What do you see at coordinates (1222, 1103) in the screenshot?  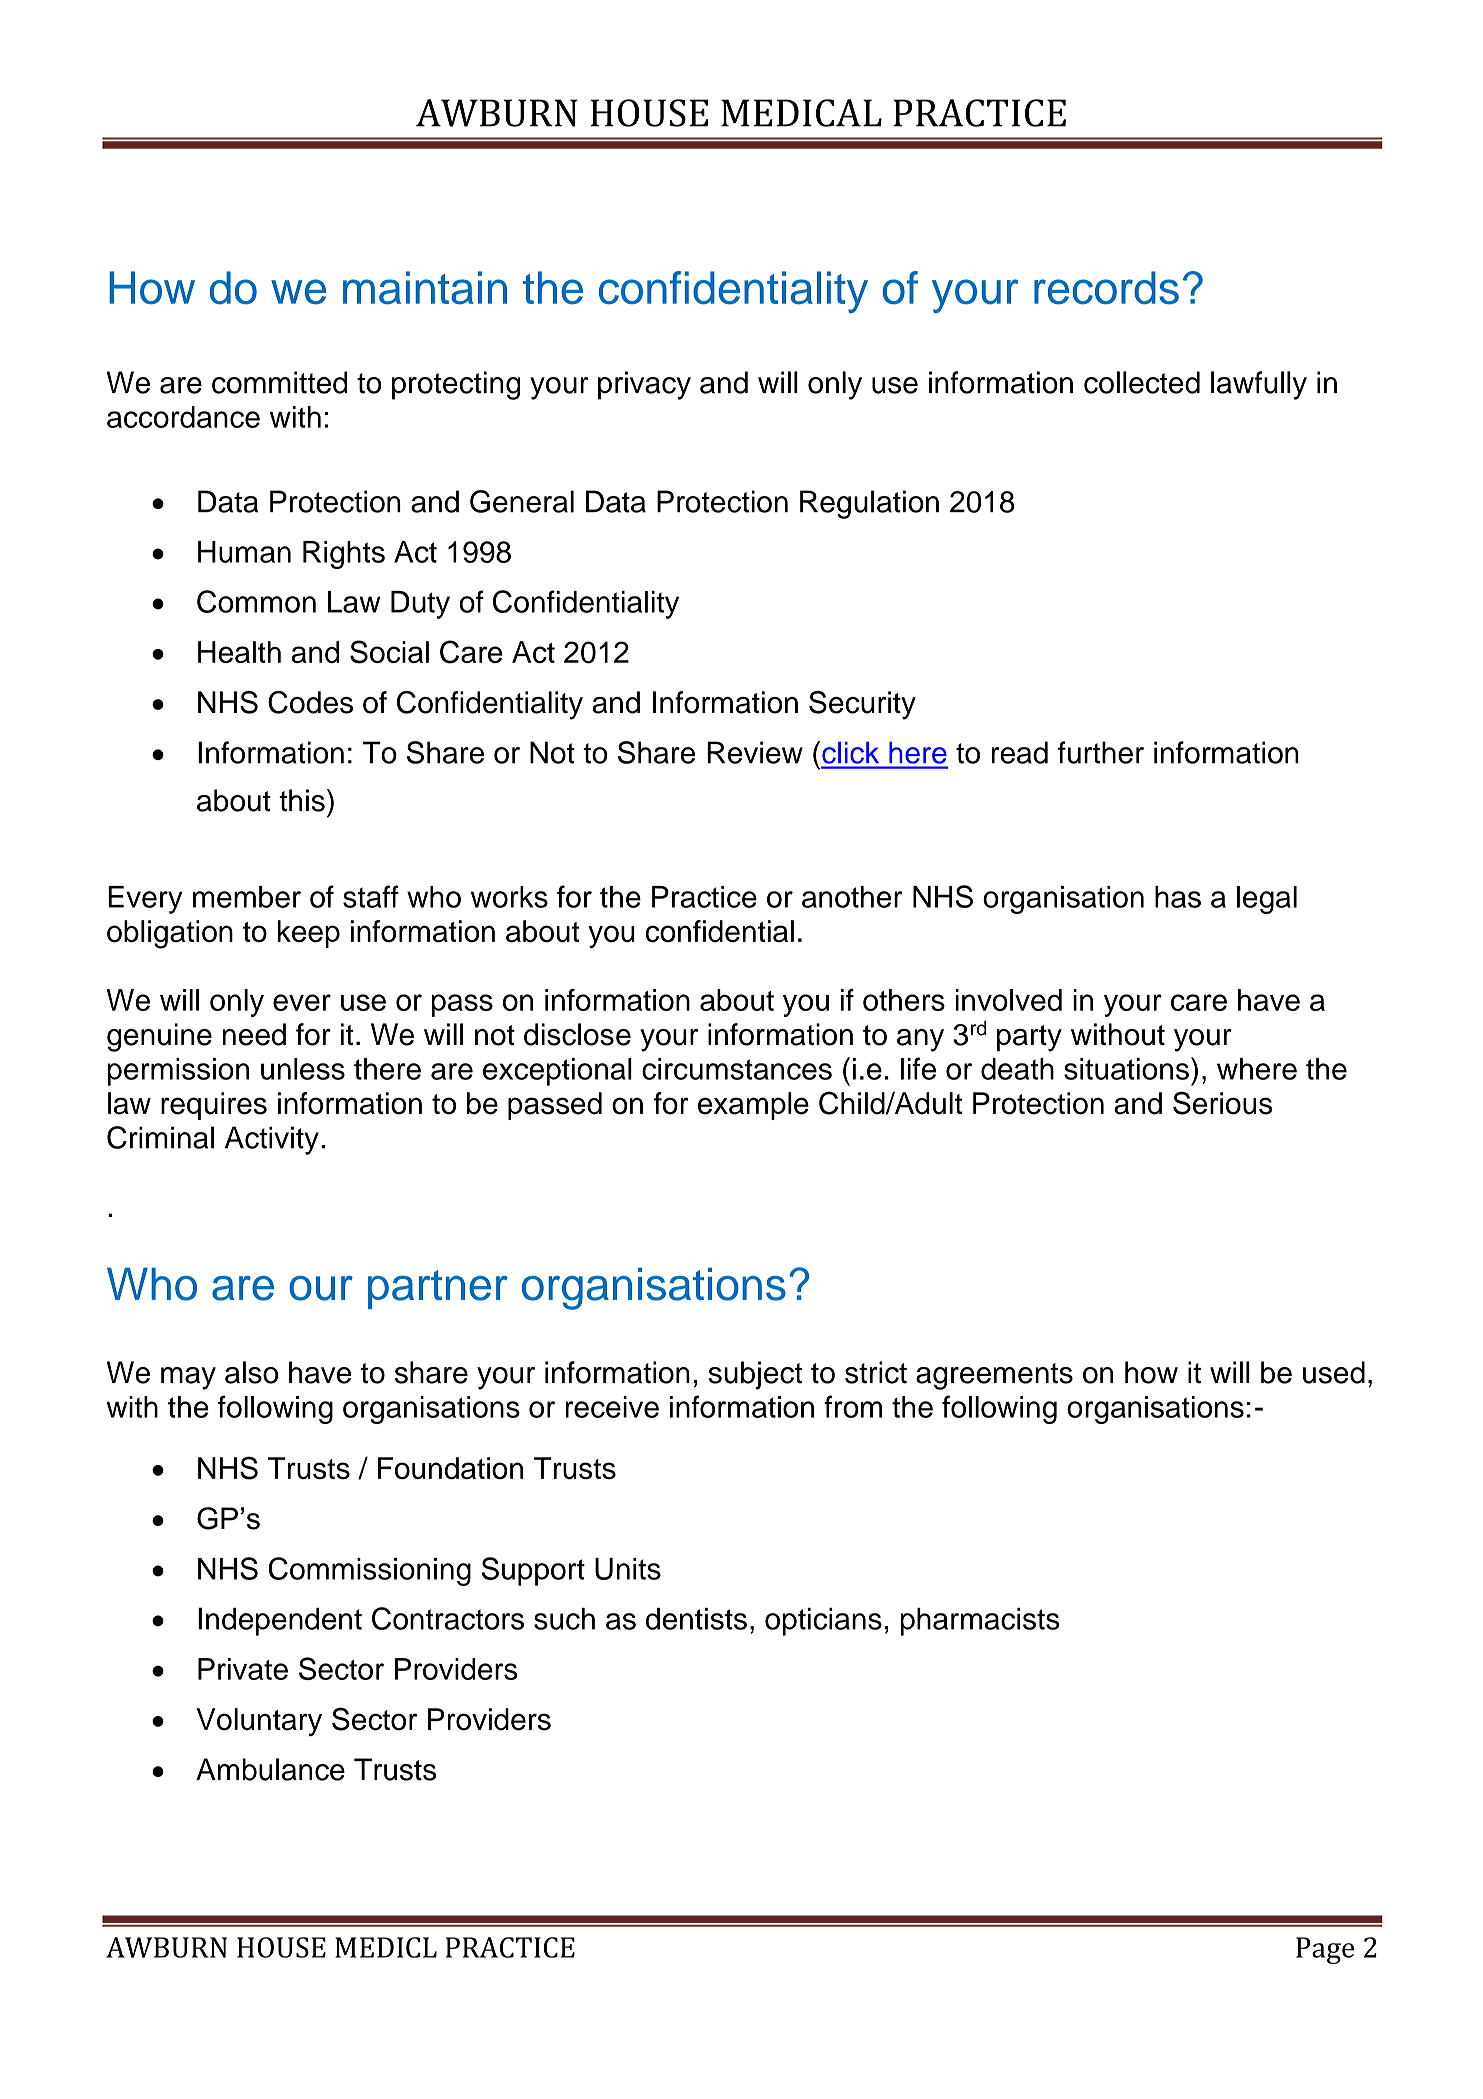 I see `Serious` at bounding box center [1222, 1103].
